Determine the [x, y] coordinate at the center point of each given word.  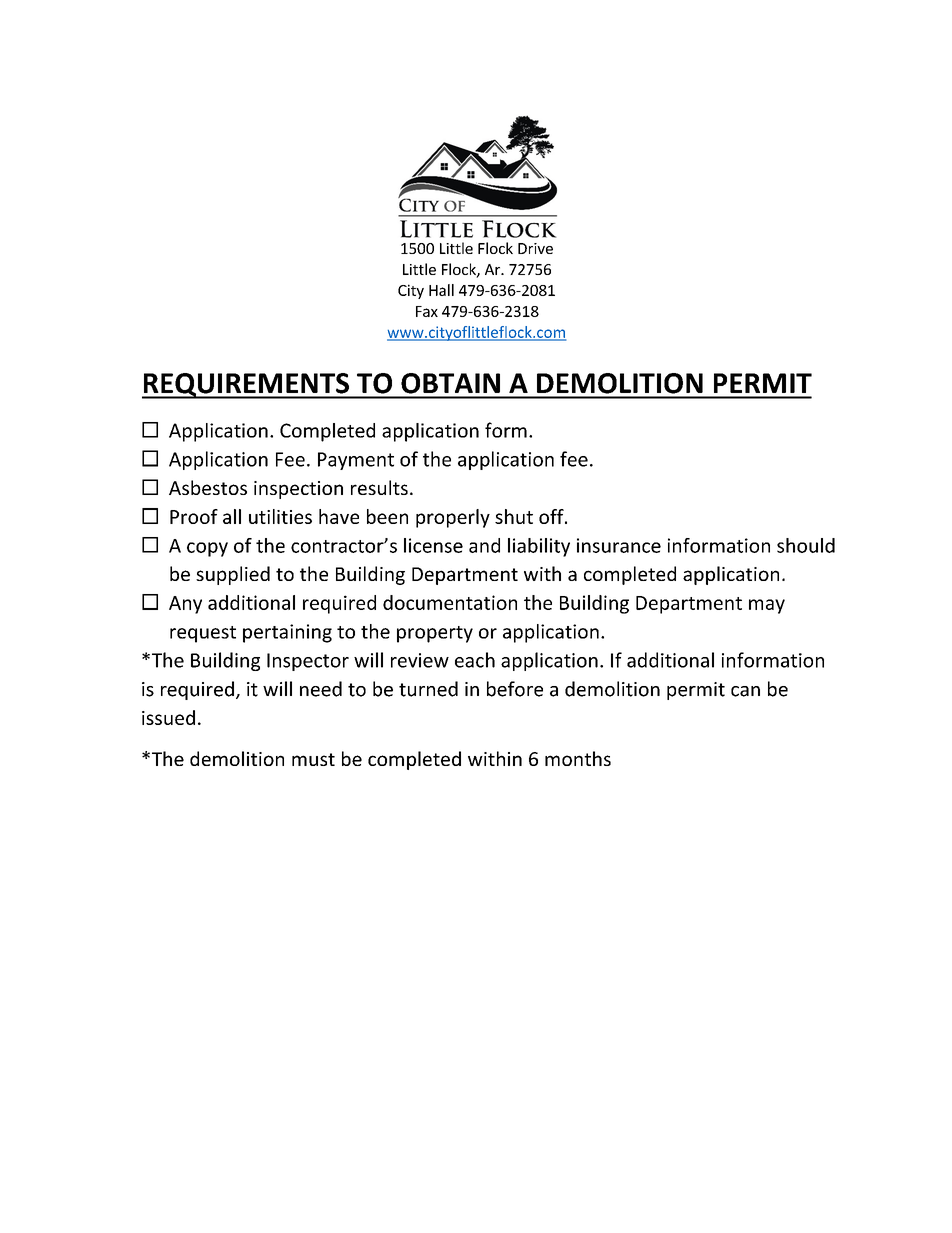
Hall [441, 290]
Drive [535, 248]
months [578, 758]
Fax [427, 311]
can [745, 691]
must [313, 759]
